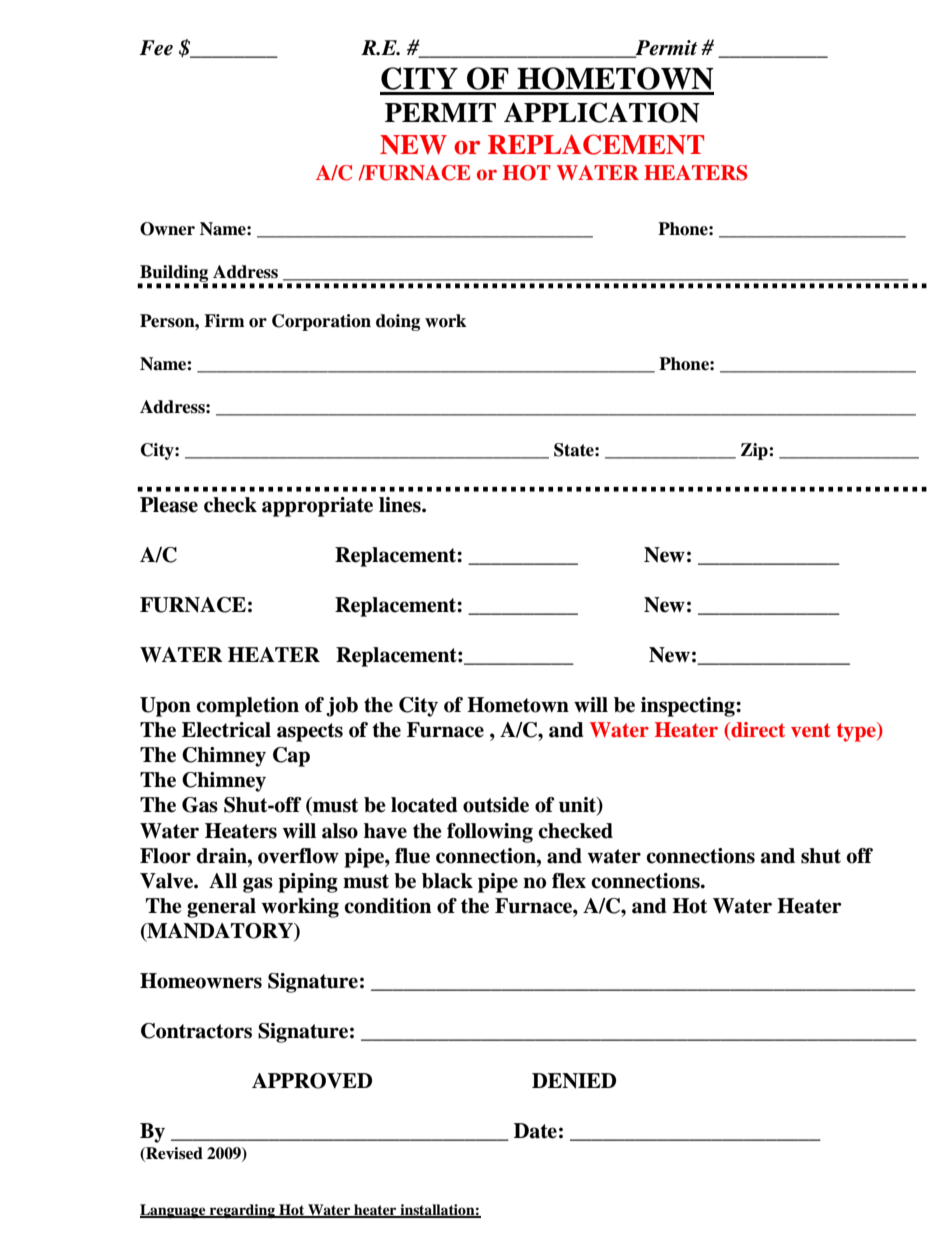 The image size is (952, 1233). Describe the element at coordinates (574, 1081) in the page. I see `DENIED` at that location.
